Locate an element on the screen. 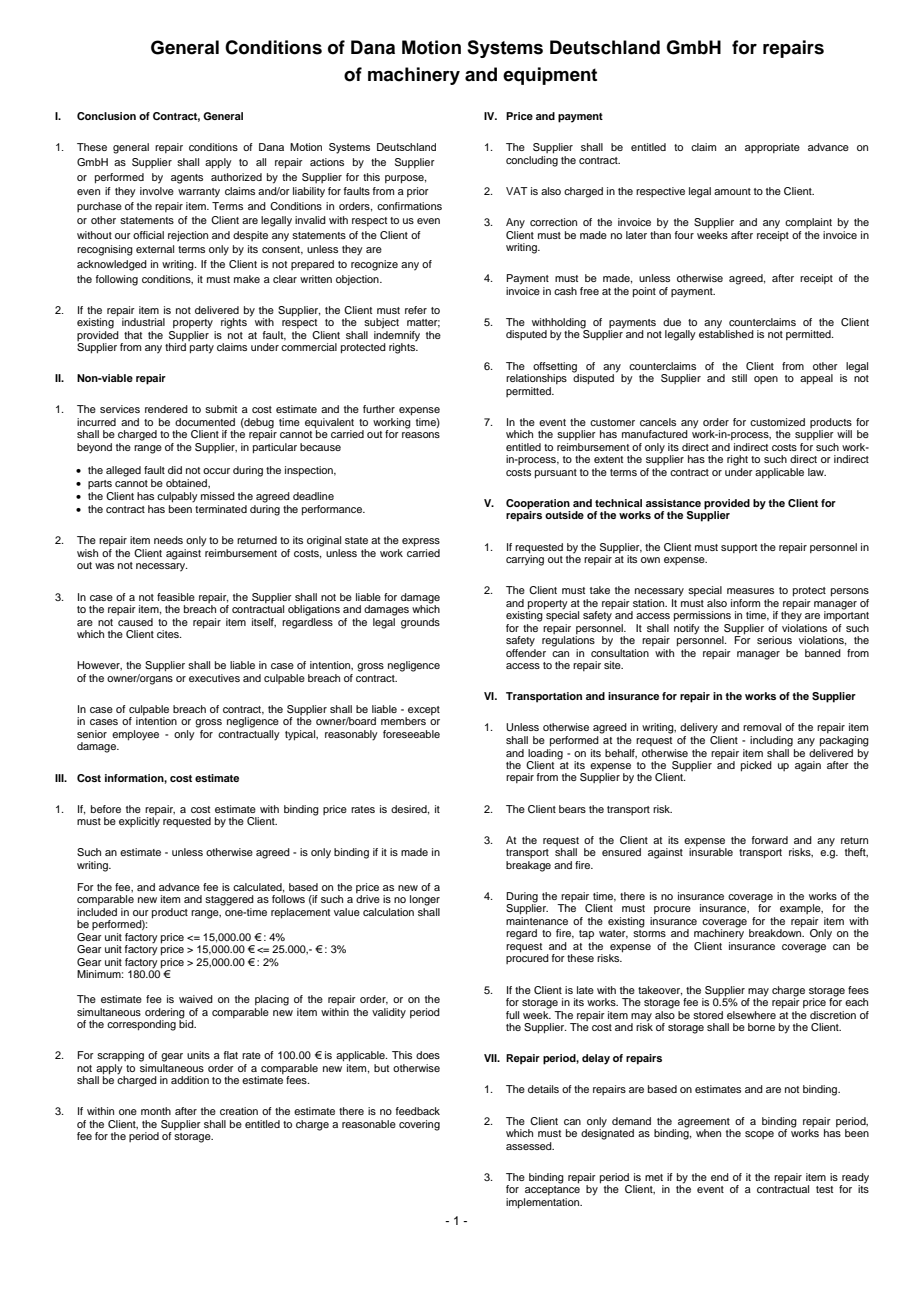 This screenshot has height=1308, width=924. open is located at coordinates (766, 380).
